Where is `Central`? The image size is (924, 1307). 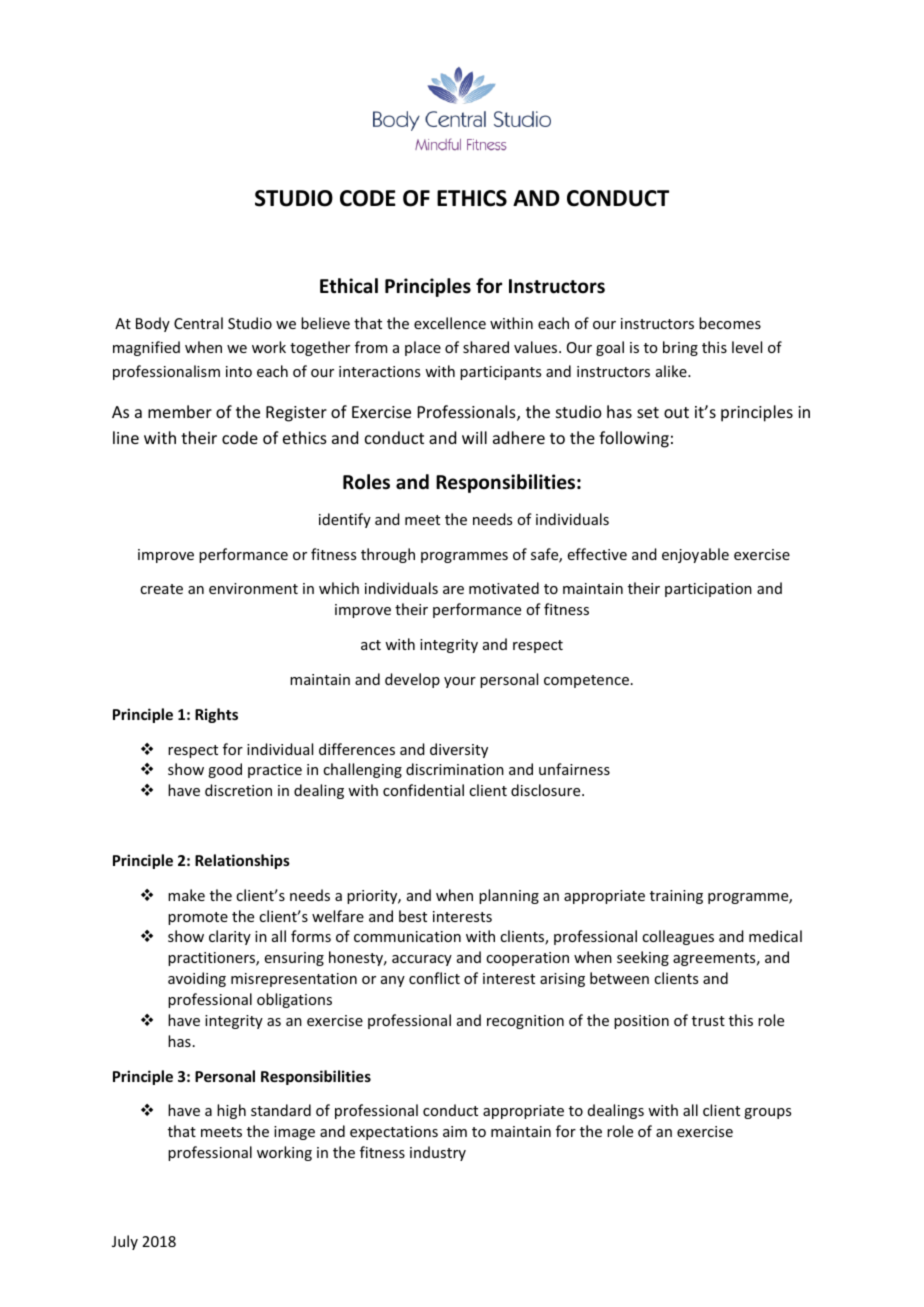 Central is located at coordinates (198, 323).
